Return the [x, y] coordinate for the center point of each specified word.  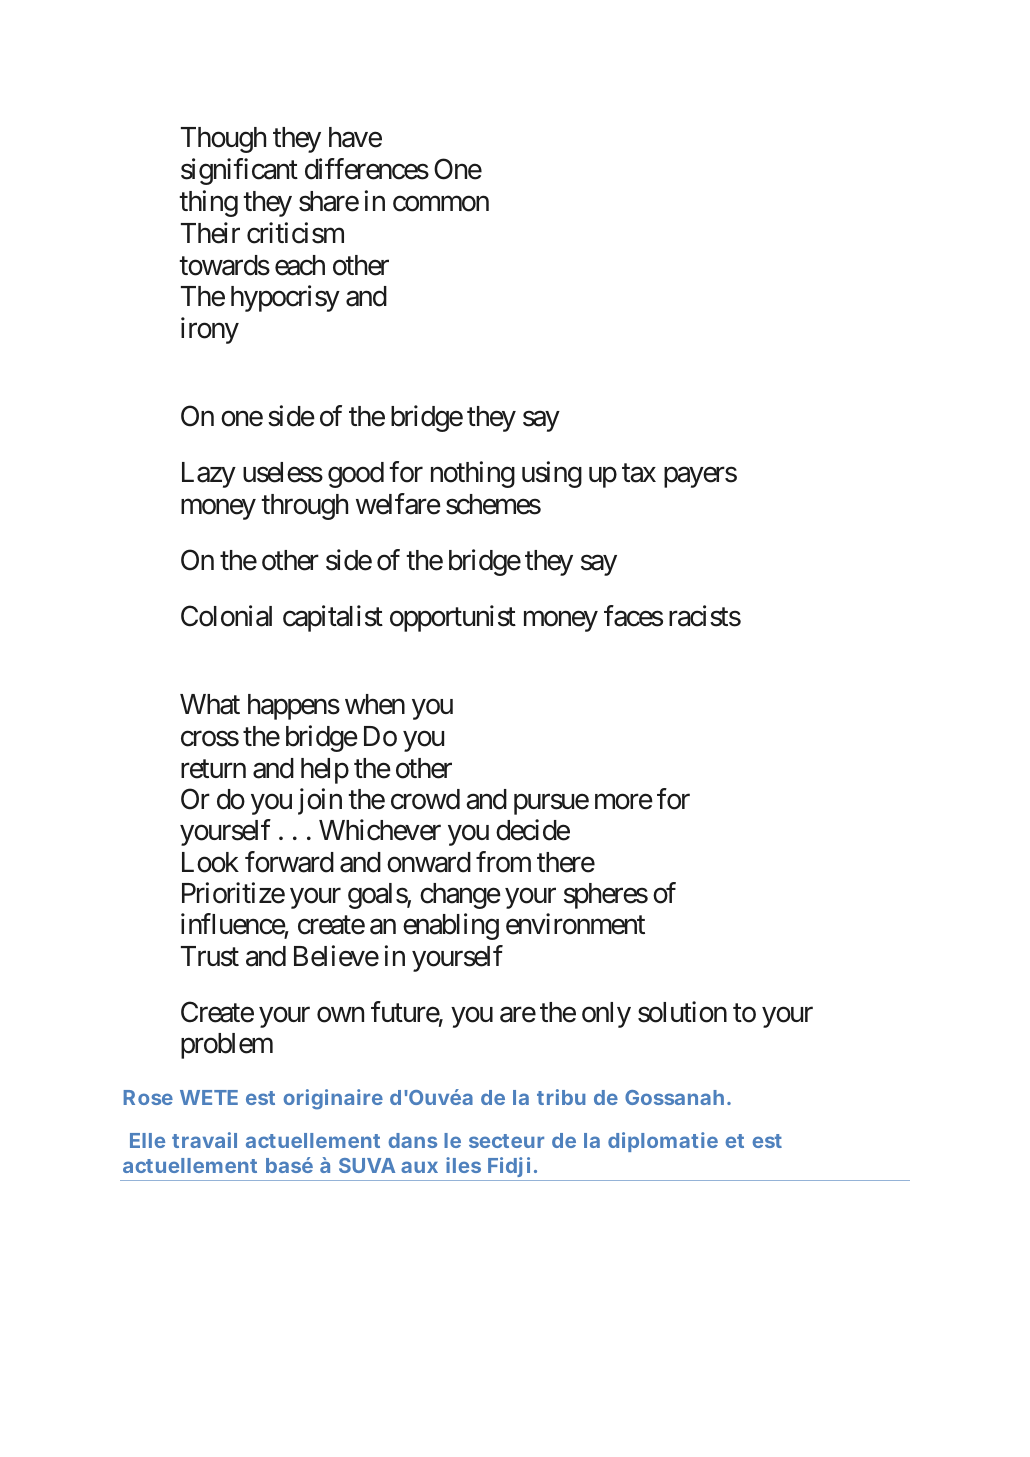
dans [412, 1140]
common [441, 204]
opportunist [453, 618]
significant [239, 171]
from [503, 862]
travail [204, 1140]
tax [639, 473]
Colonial [226, 616]
